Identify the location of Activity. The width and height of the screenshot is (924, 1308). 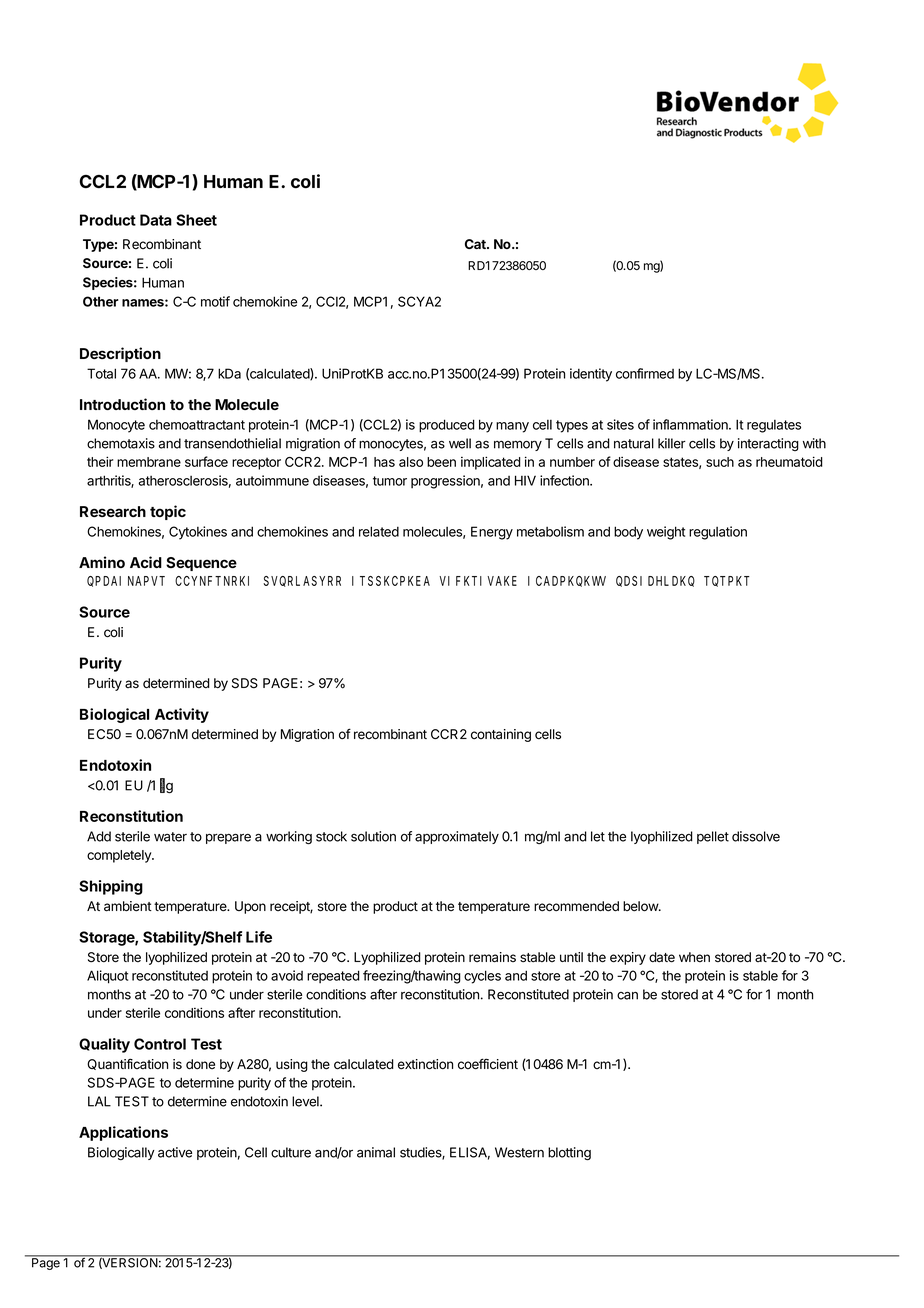
(182, 715).
